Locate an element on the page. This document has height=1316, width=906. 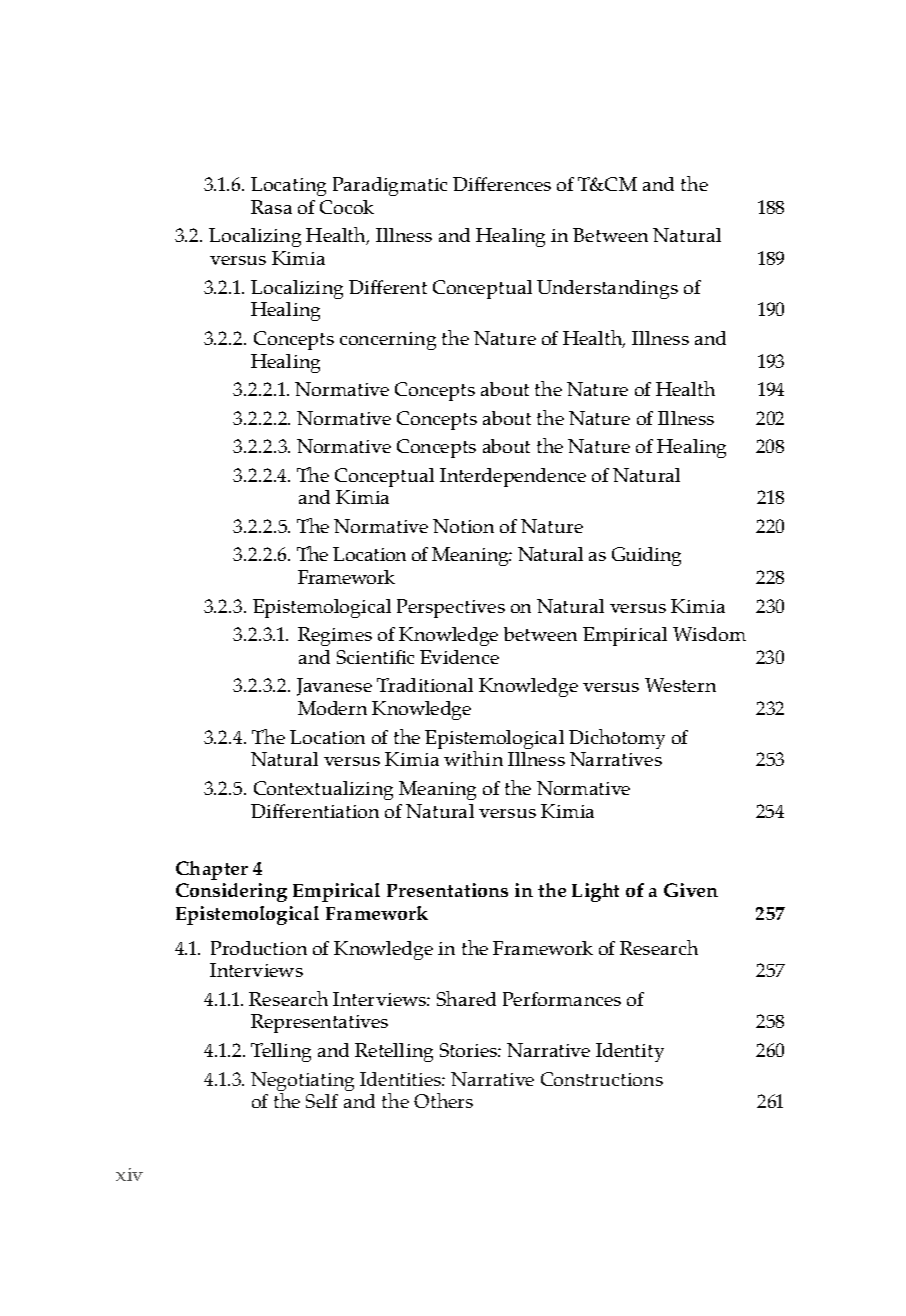
xiv is located at coordinates (129, 1174).
